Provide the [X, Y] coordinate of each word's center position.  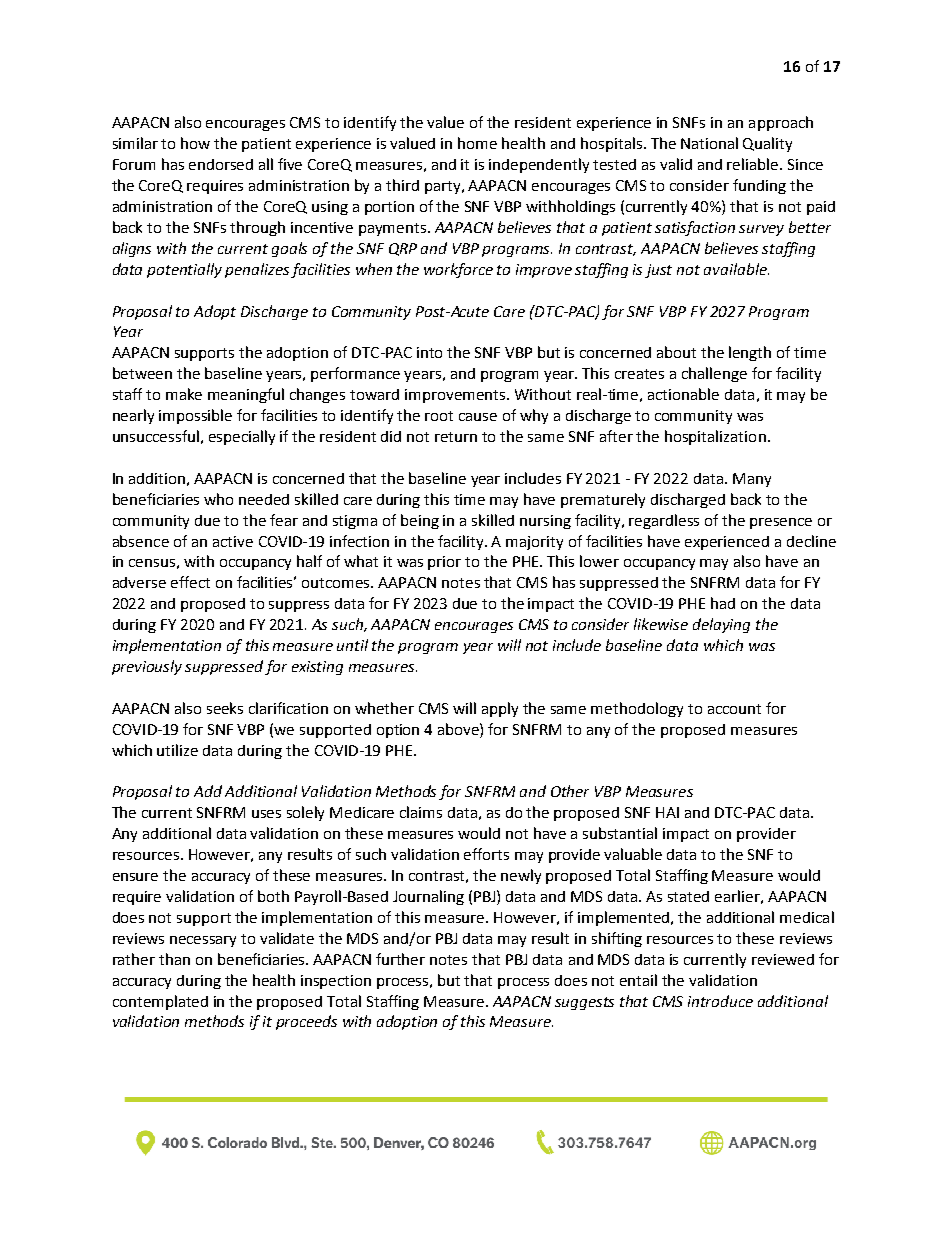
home [477, 143]
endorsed [221, 164]
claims [421, 812]
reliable [754, 164]
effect [190, 582]
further [400, 959]
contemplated [160, 1002]
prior [444, 563]
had [723, 603]
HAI [667, 812]
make [184, 394]
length [750, 353]
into [429, 352]
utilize [177, 750]
